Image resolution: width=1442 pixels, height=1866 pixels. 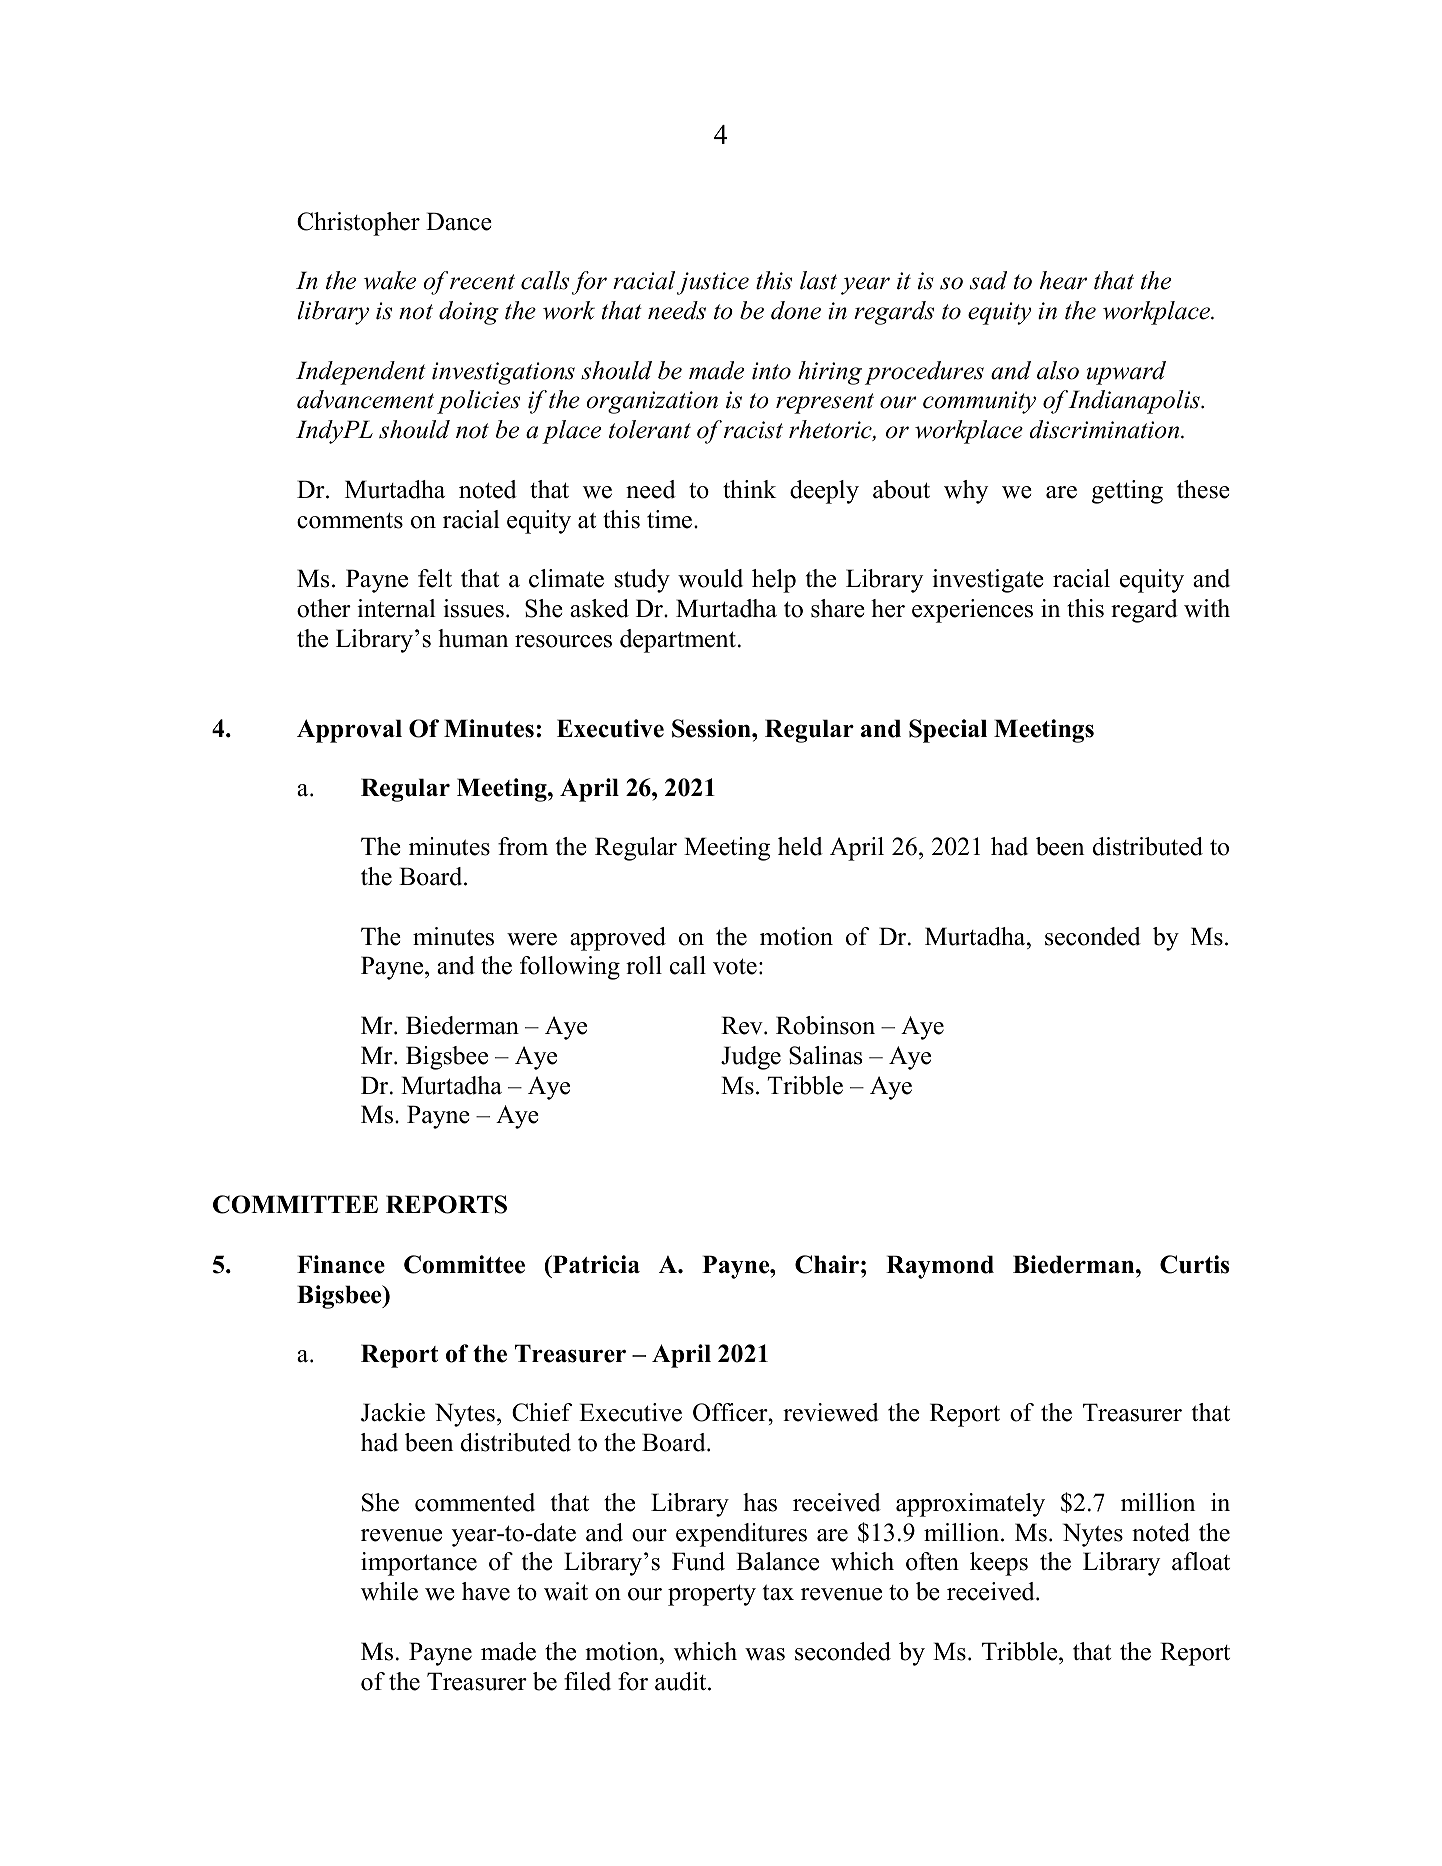 I want to click on while, so click(x=389, y=1591).
